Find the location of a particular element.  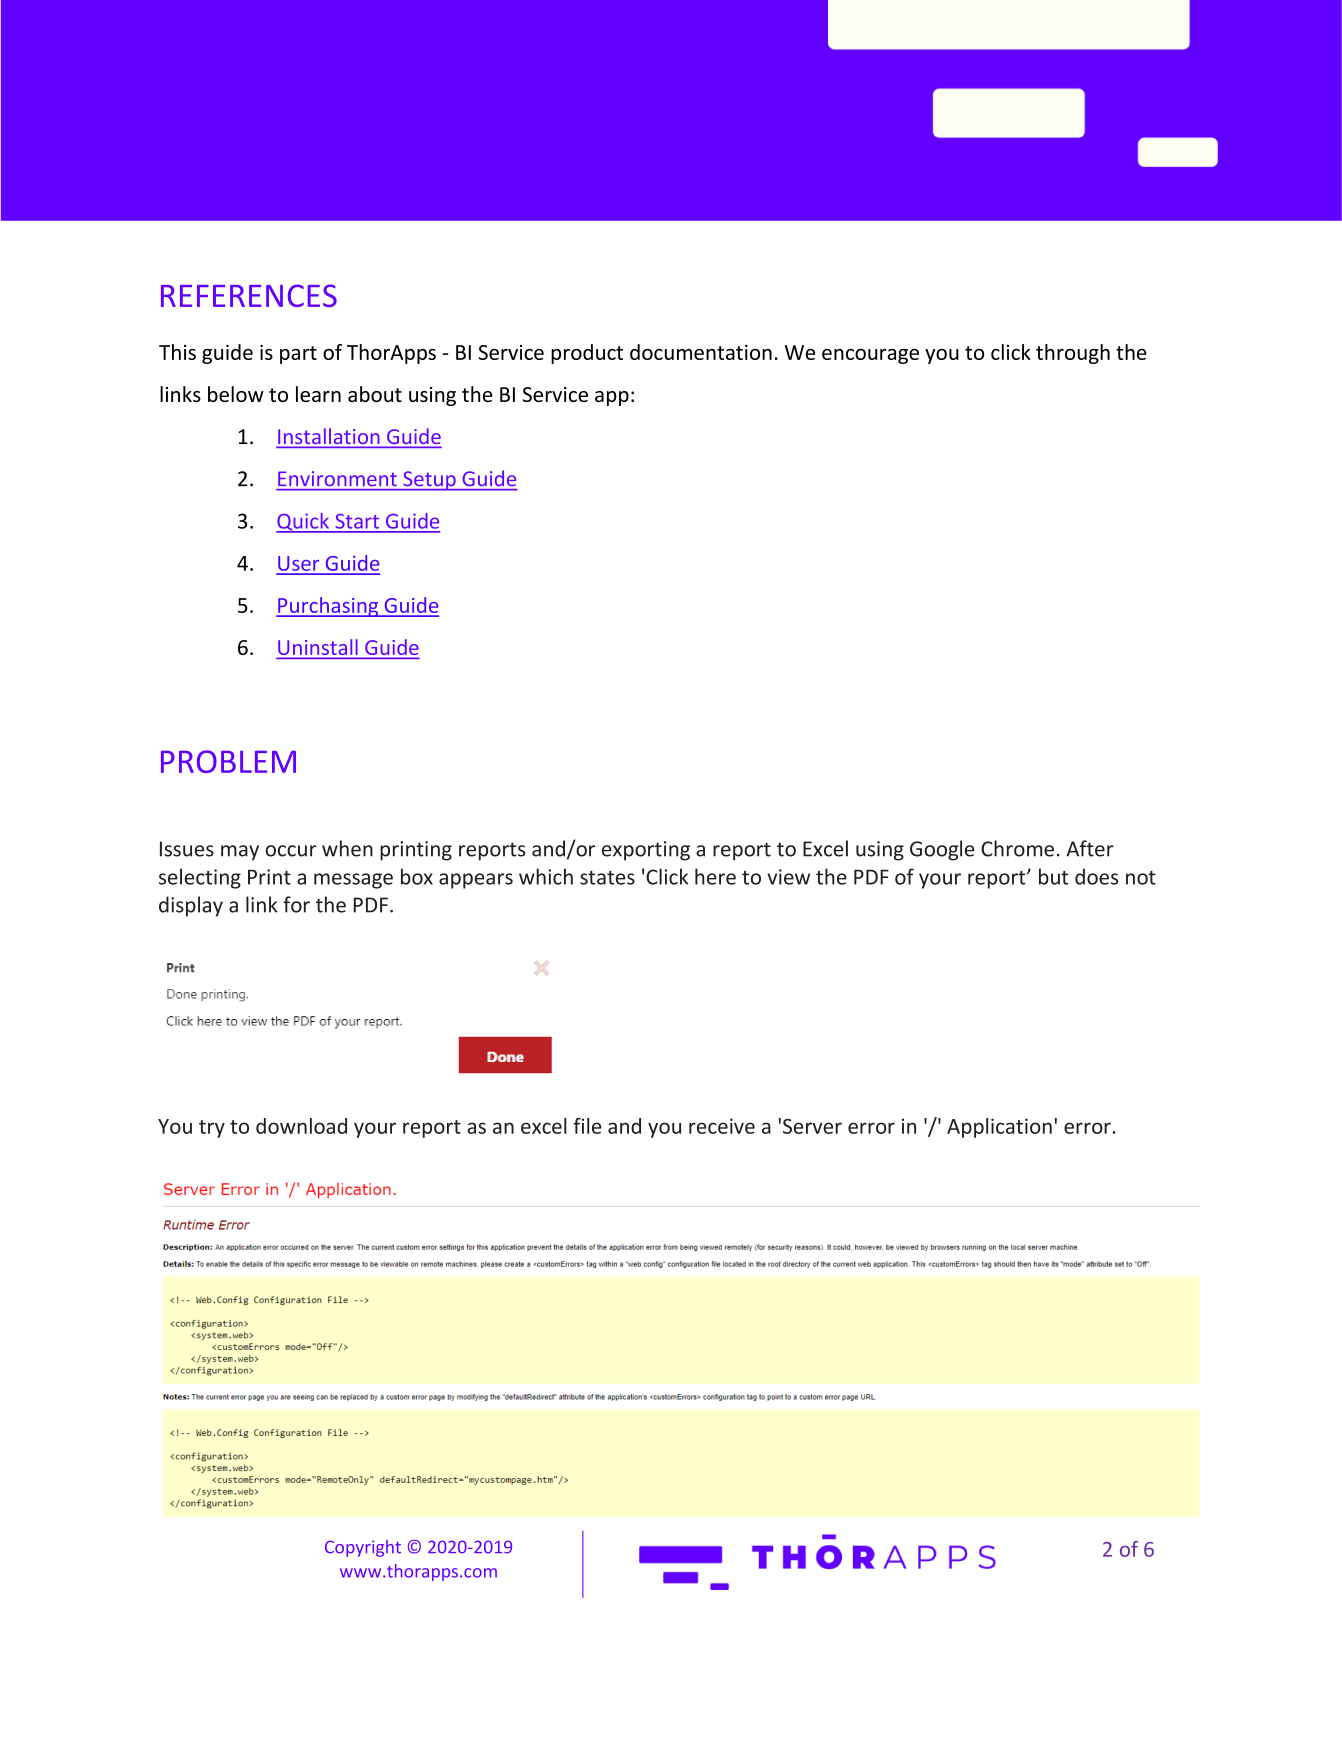

part is located at coordinates (298, 355).
